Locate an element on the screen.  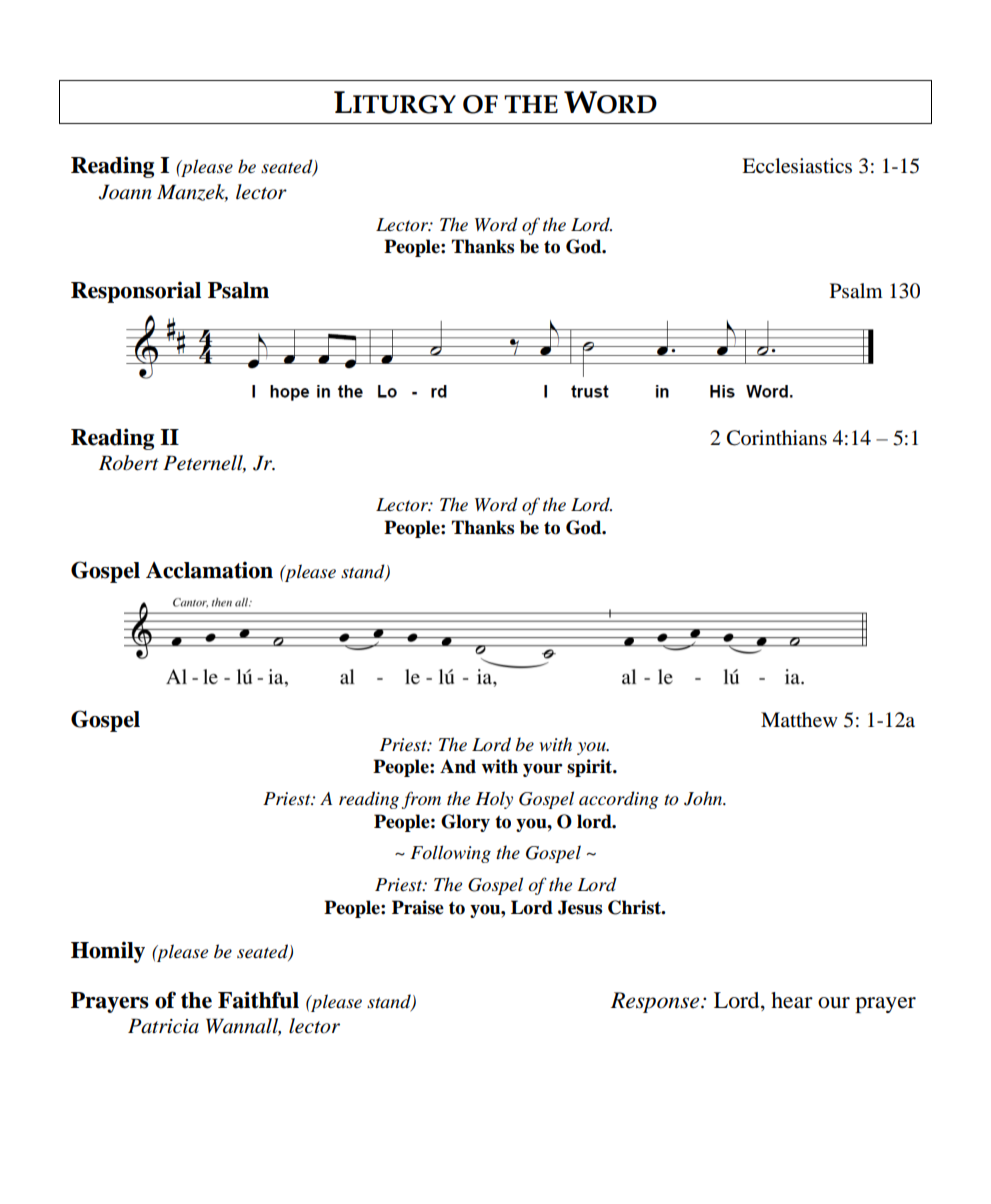
spirit is located at coordinates (591, 768).
